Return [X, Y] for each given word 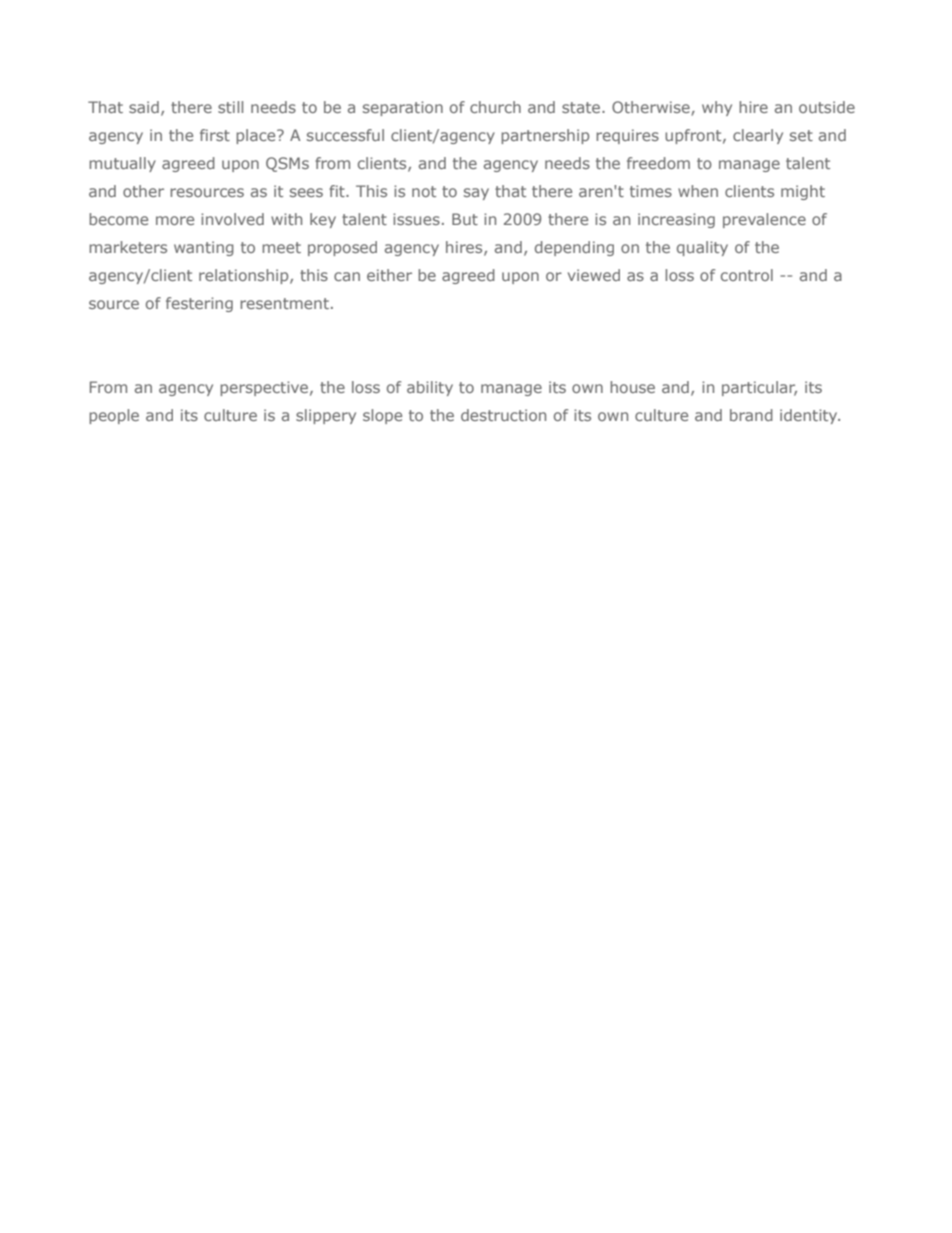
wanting [204, 248]
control [747, 275]
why [717, 108]
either [389, 275]
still [230, 107]
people [114, 416]
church [495, 107]
